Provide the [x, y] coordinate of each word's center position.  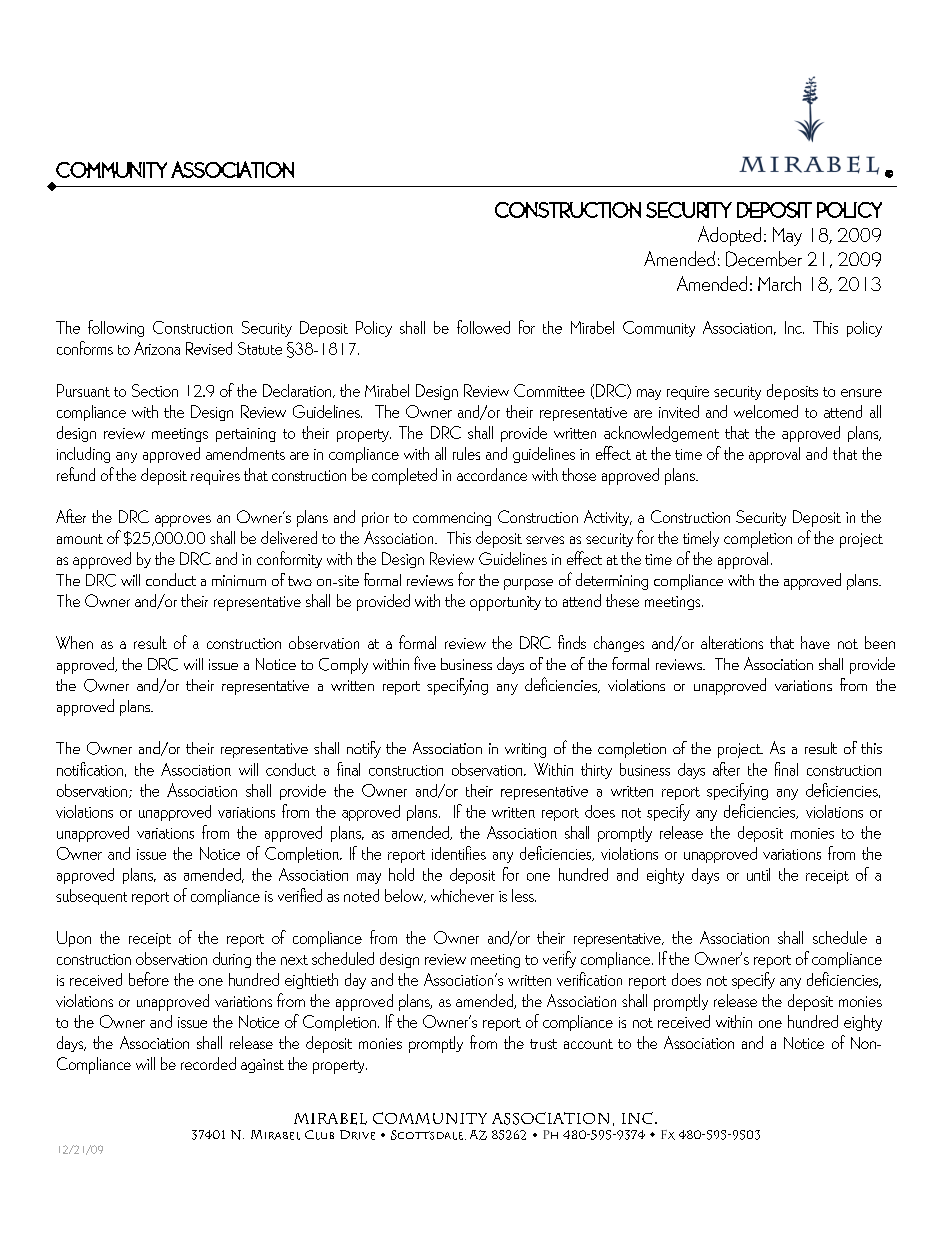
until [758, 874]
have [815, 642]
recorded [208, 1063]
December [764, 259]
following [116, 328]
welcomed [766, 411]
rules [466, 453]
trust [543, 1044]
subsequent [91, 897]
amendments [245, 453]
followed [483, 327]
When [74, 642]
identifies [459, 853]
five [425, 663]
